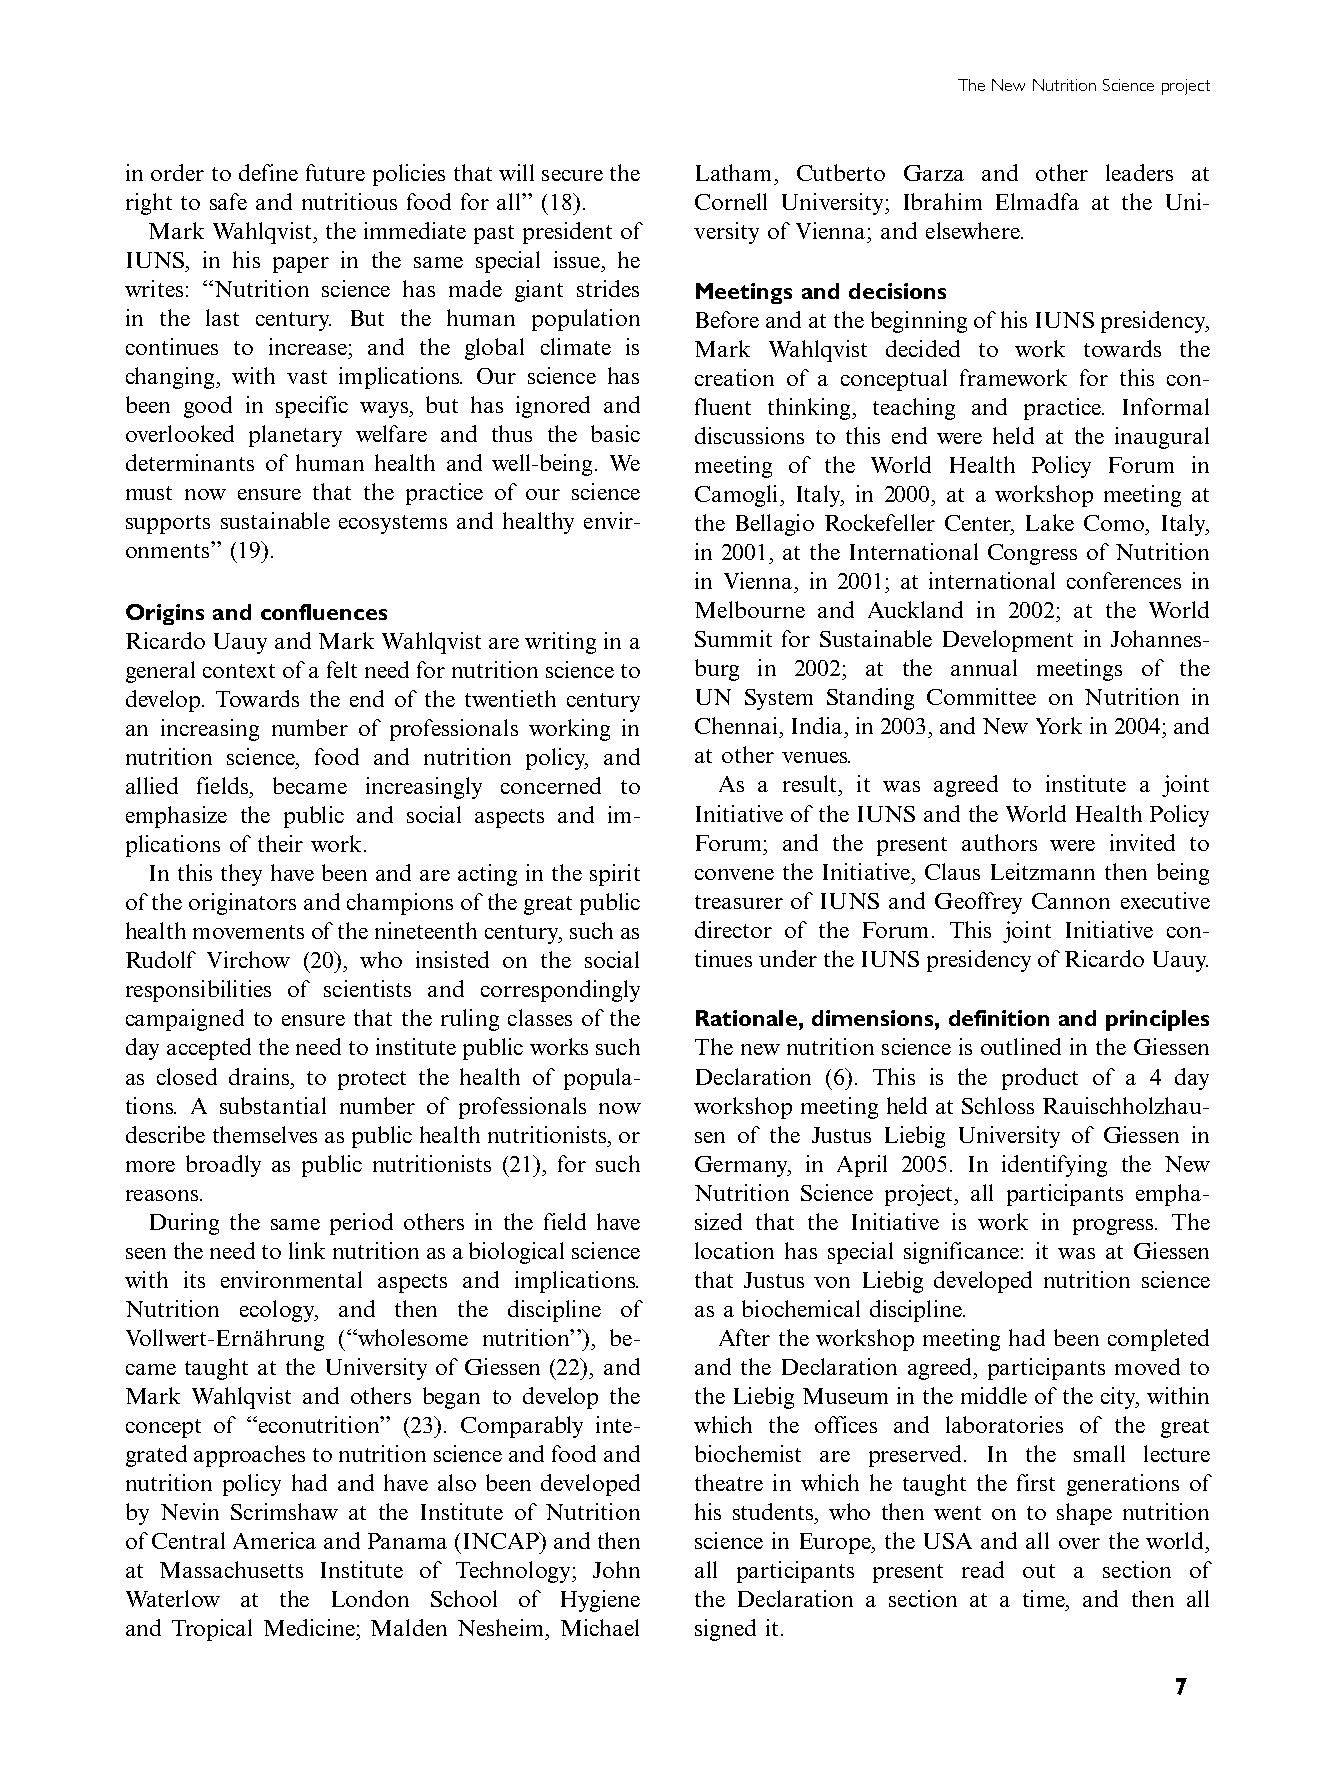  Describe the element at coordinates (231, 1569) in the image. I see `Massachusetts` at that location.
